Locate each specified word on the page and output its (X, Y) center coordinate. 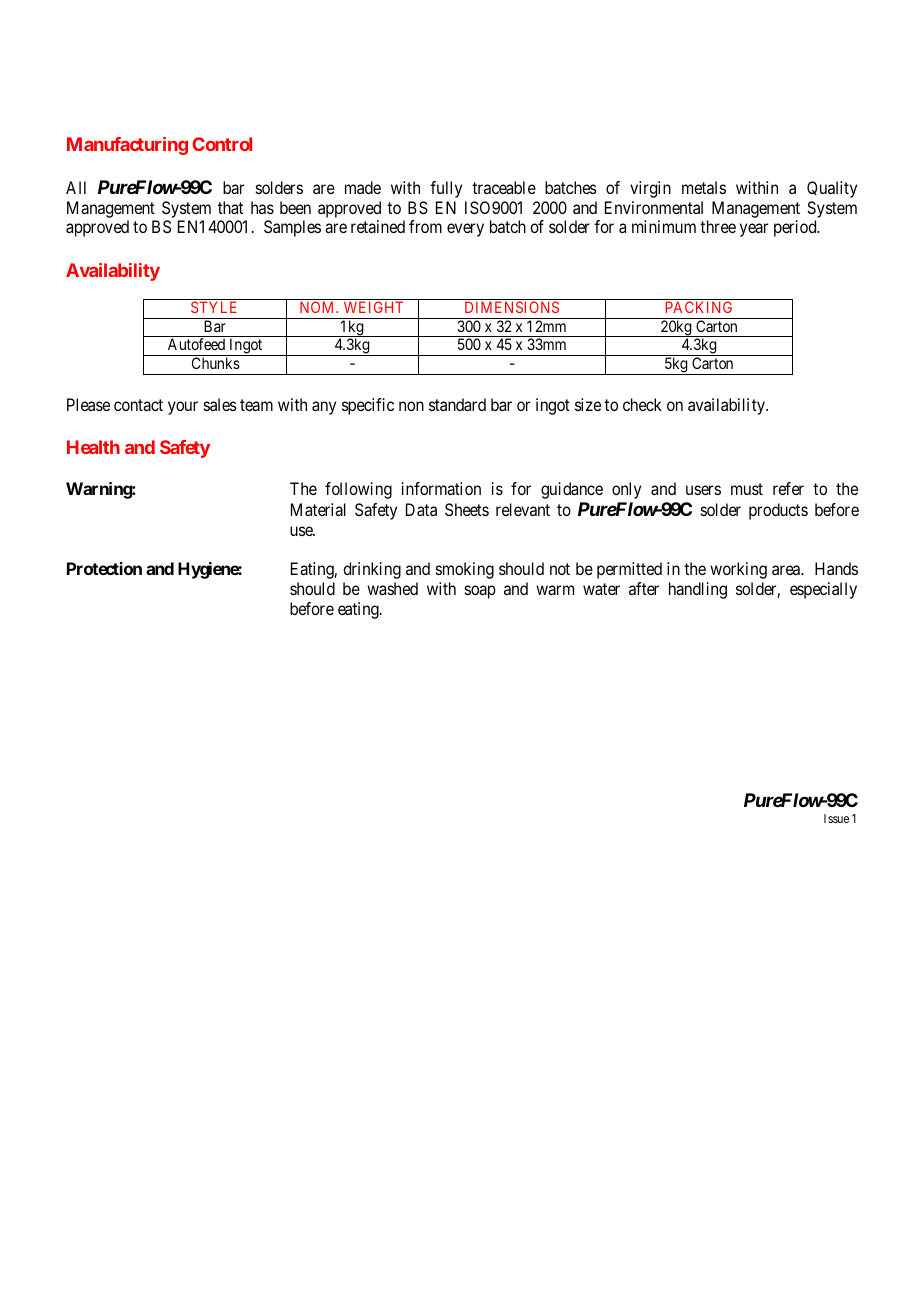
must (747, 489)
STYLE (214, 307)
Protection (104, 568)
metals (704, 187)
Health (93, 447)
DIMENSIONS (512, 307)
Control (222, 144)
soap (480, 592)
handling (698, 590)
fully (446, 189)
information (441, 488)
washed (392, 588)
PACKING (699, 307)
